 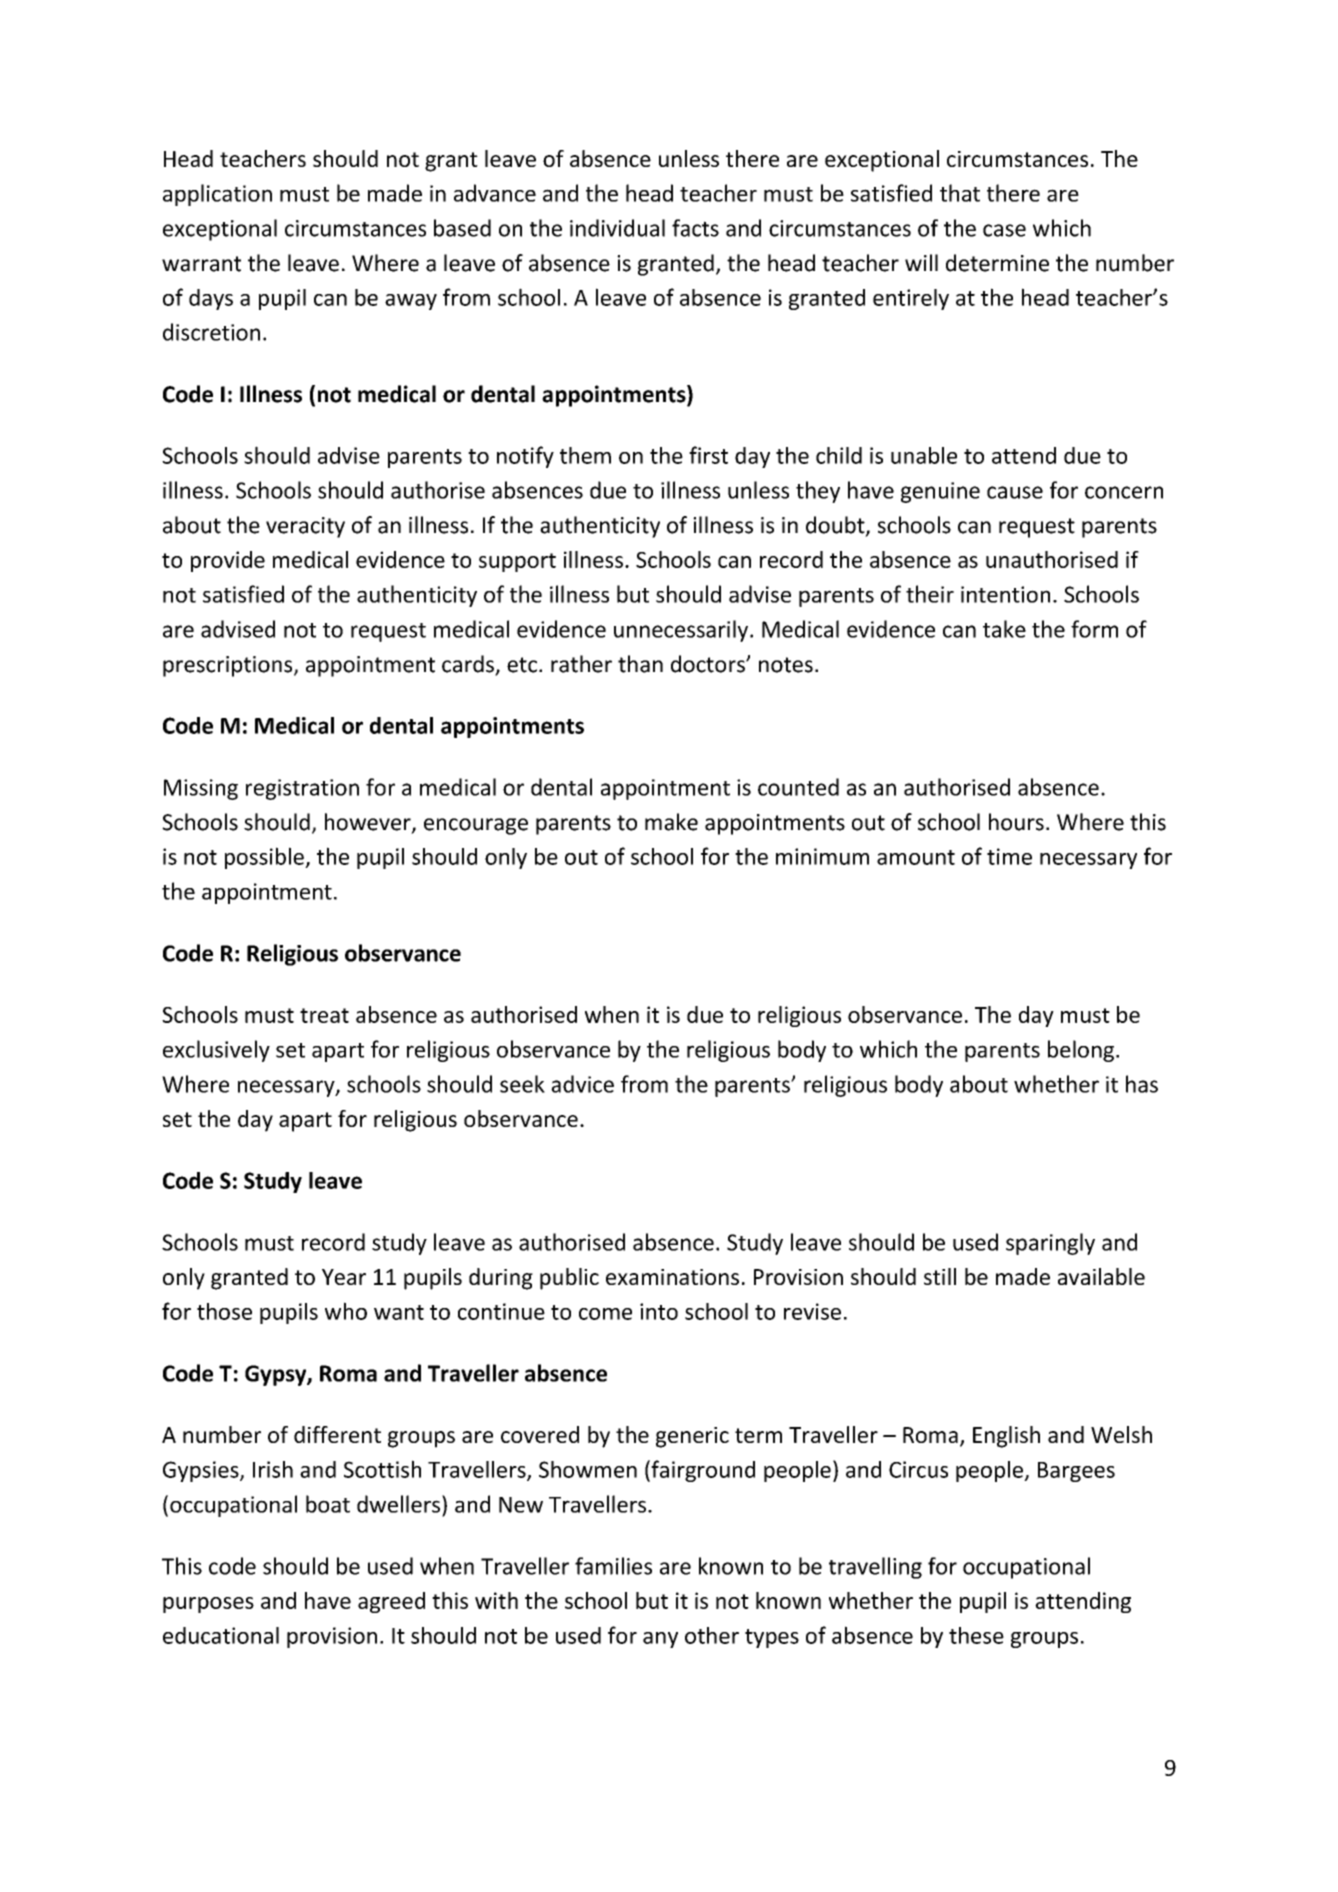 What do you see at coordinates (265, 858) in the screenshot?
I see `possible` at bounding box center [265, 858].
